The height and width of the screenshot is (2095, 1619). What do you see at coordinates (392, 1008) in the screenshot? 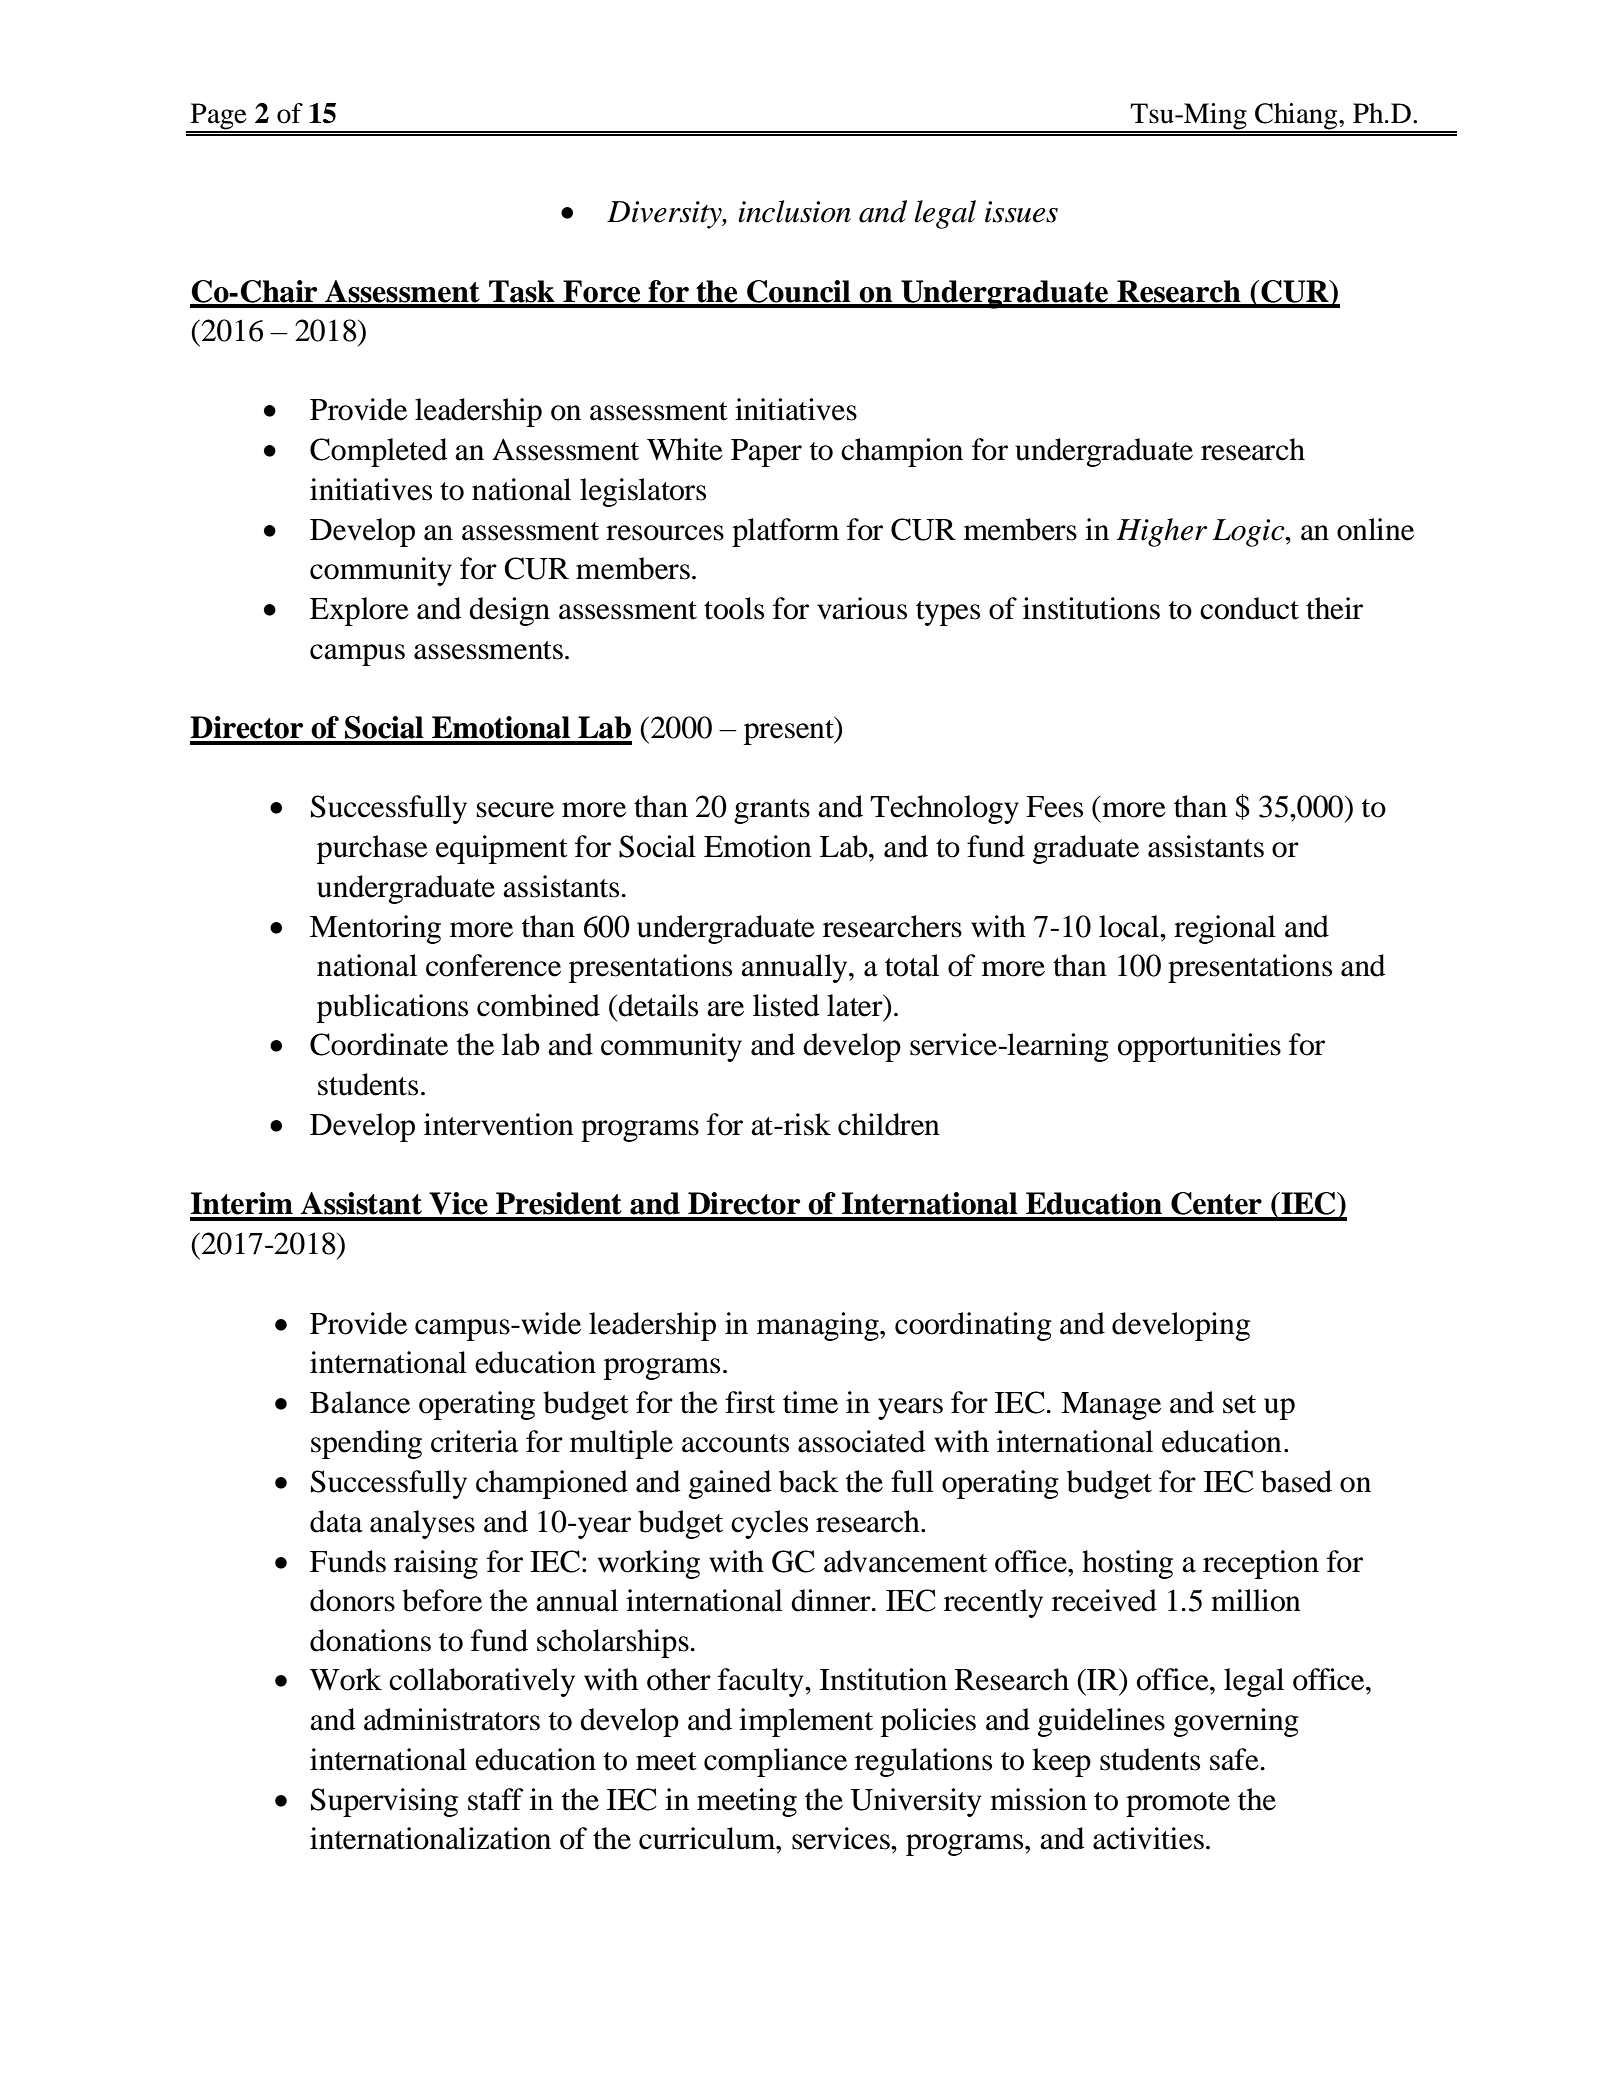
I see `publications` at bounding box center [392, 1008].
